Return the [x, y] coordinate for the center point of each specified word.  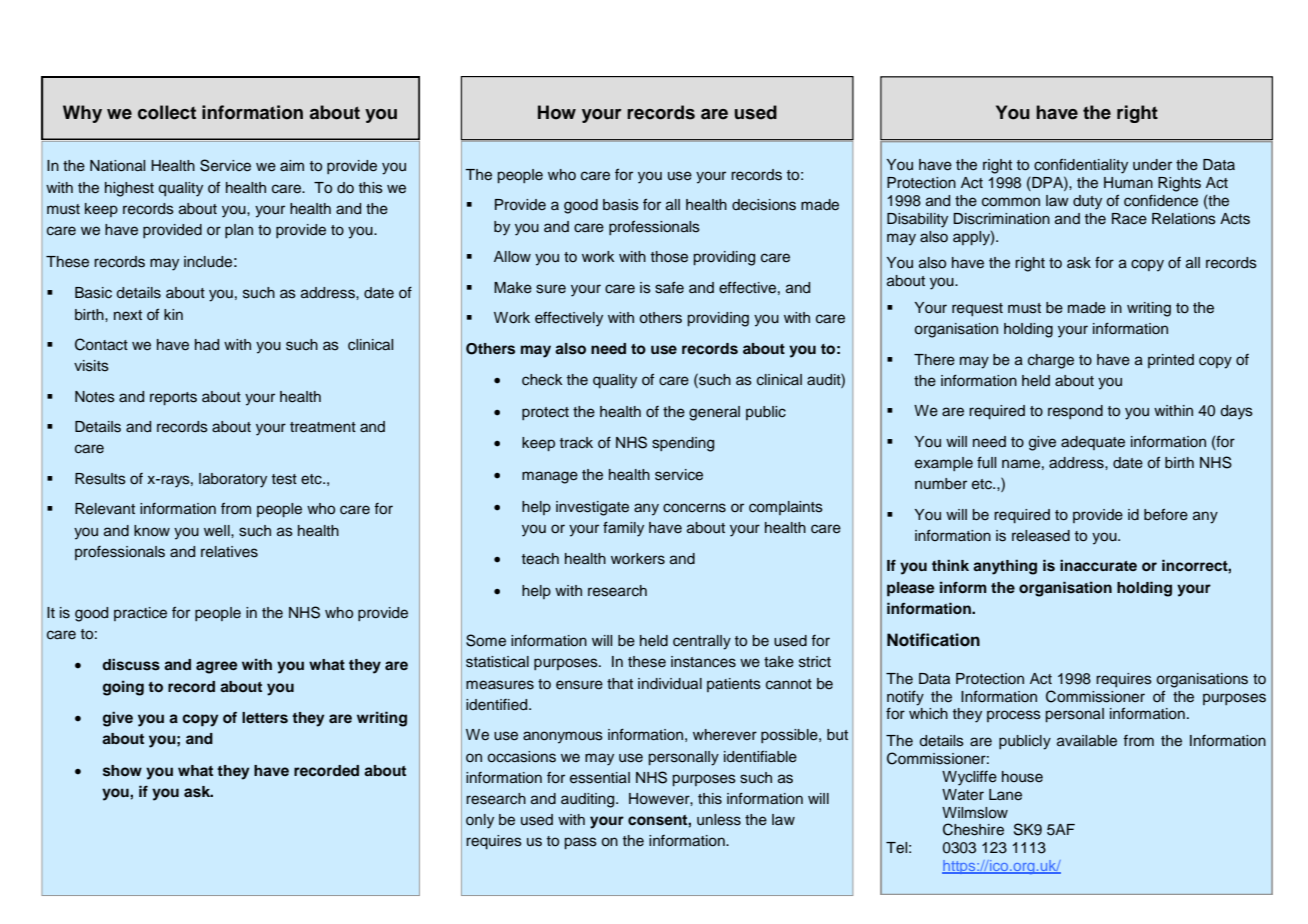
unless [719, 820]
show [122, 771]
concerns [694, 508]
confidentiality [1081, 166]
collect [167, 112]
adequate [1093, 443]
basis [621, 205]
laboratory [233, 480]
